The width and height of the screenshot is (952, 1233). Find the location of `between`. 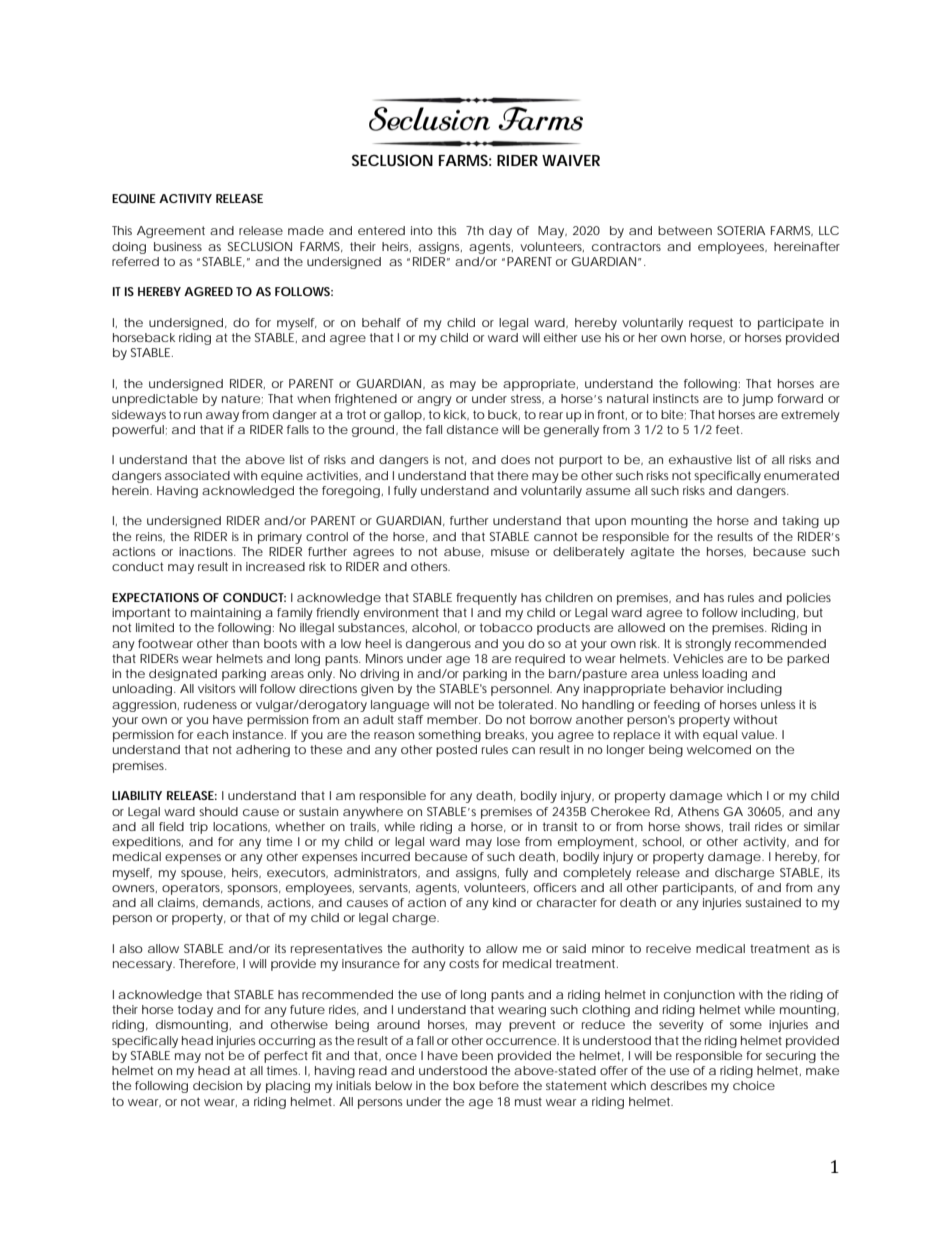

between is located at coordinates (685, 230).
